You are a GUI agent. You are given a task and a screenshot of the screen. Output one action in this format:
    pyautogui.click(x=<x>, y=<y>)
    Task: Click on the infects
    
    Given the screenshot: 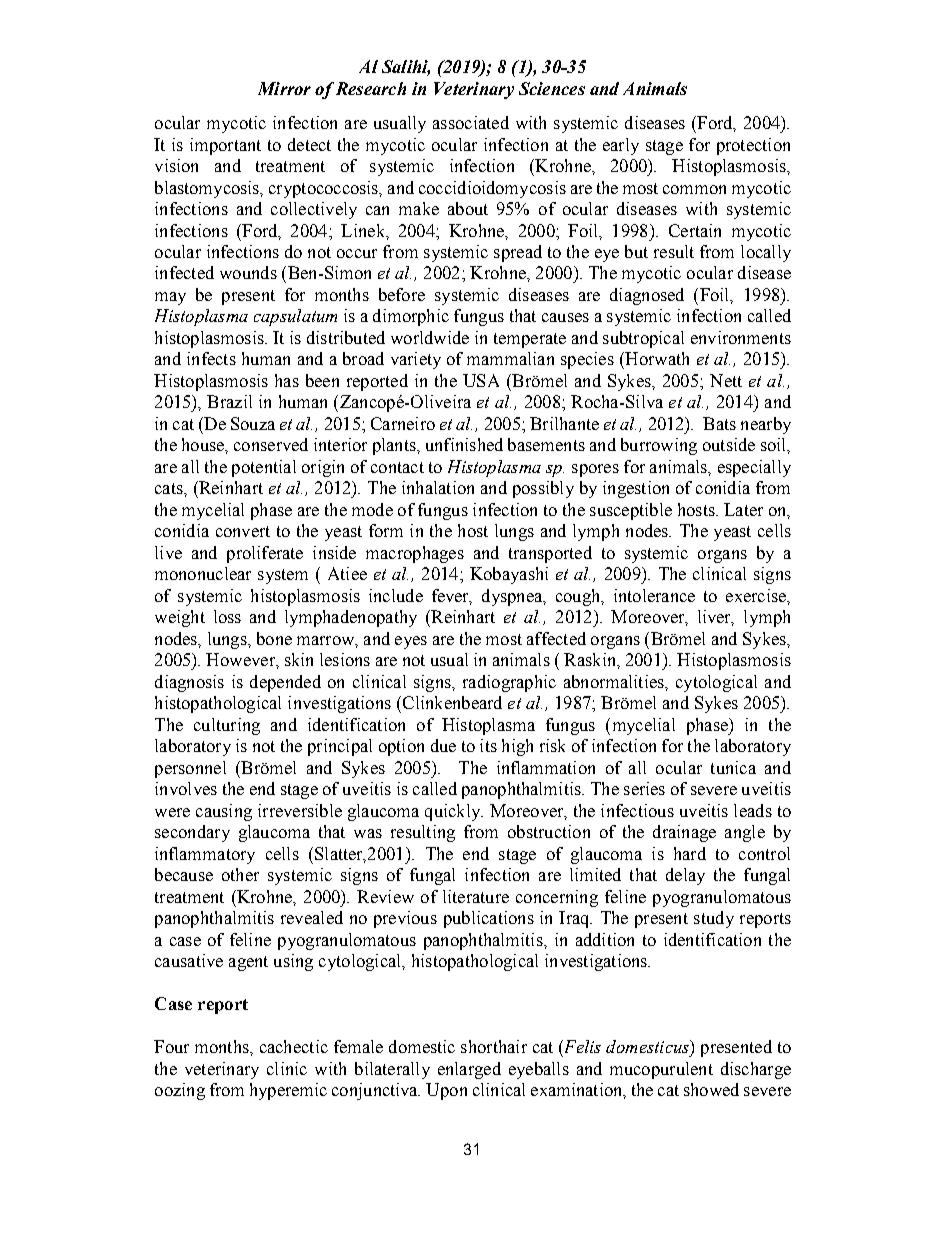 What is the action you would take?
    pyautogui.click(x=211, y=358)
